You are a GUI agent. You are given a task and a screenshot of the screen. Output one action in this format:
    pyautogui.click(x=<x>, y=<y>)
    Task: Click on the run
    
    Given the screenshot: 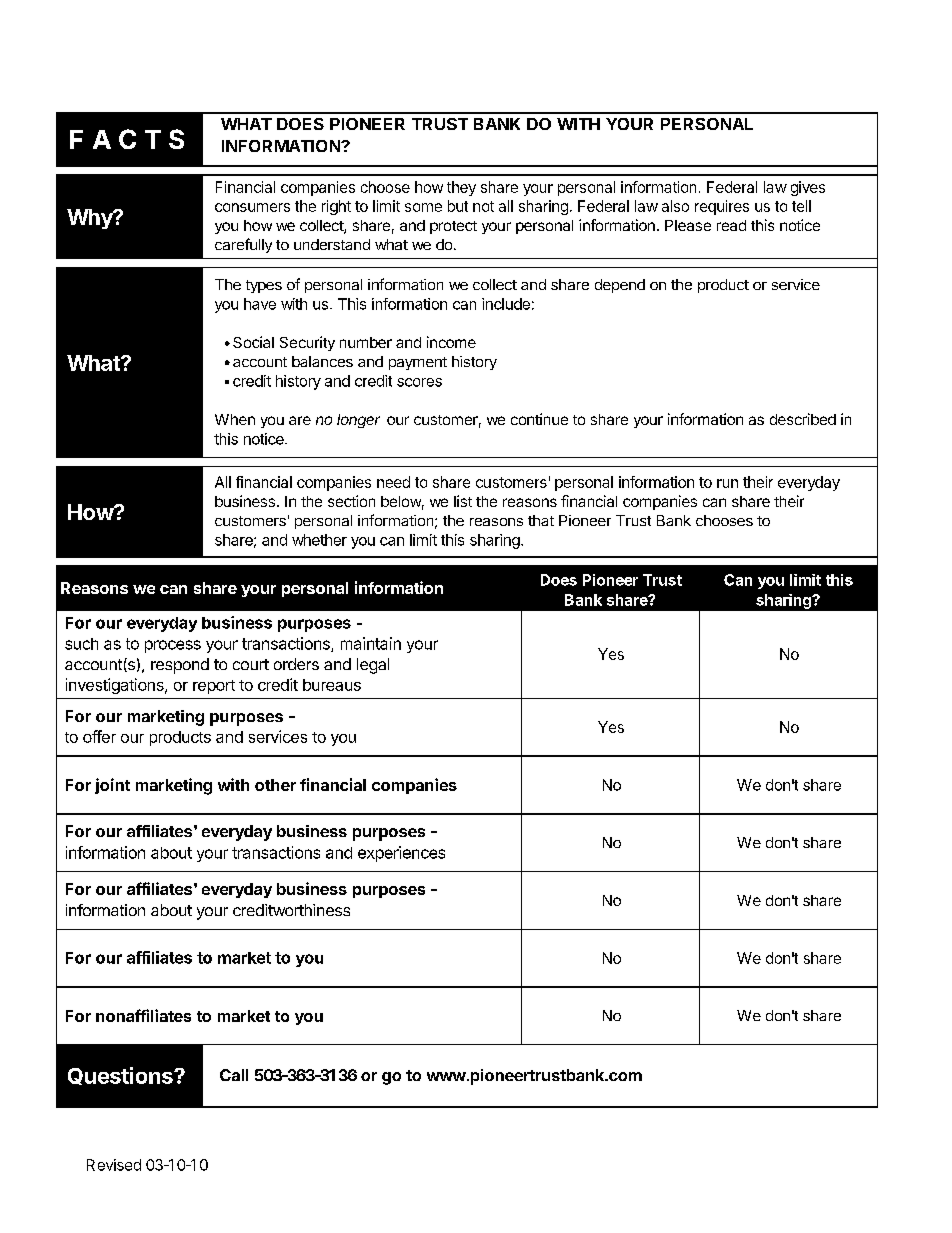 What is the action you would take?
    pyautogui.click(x=727, y=483)
